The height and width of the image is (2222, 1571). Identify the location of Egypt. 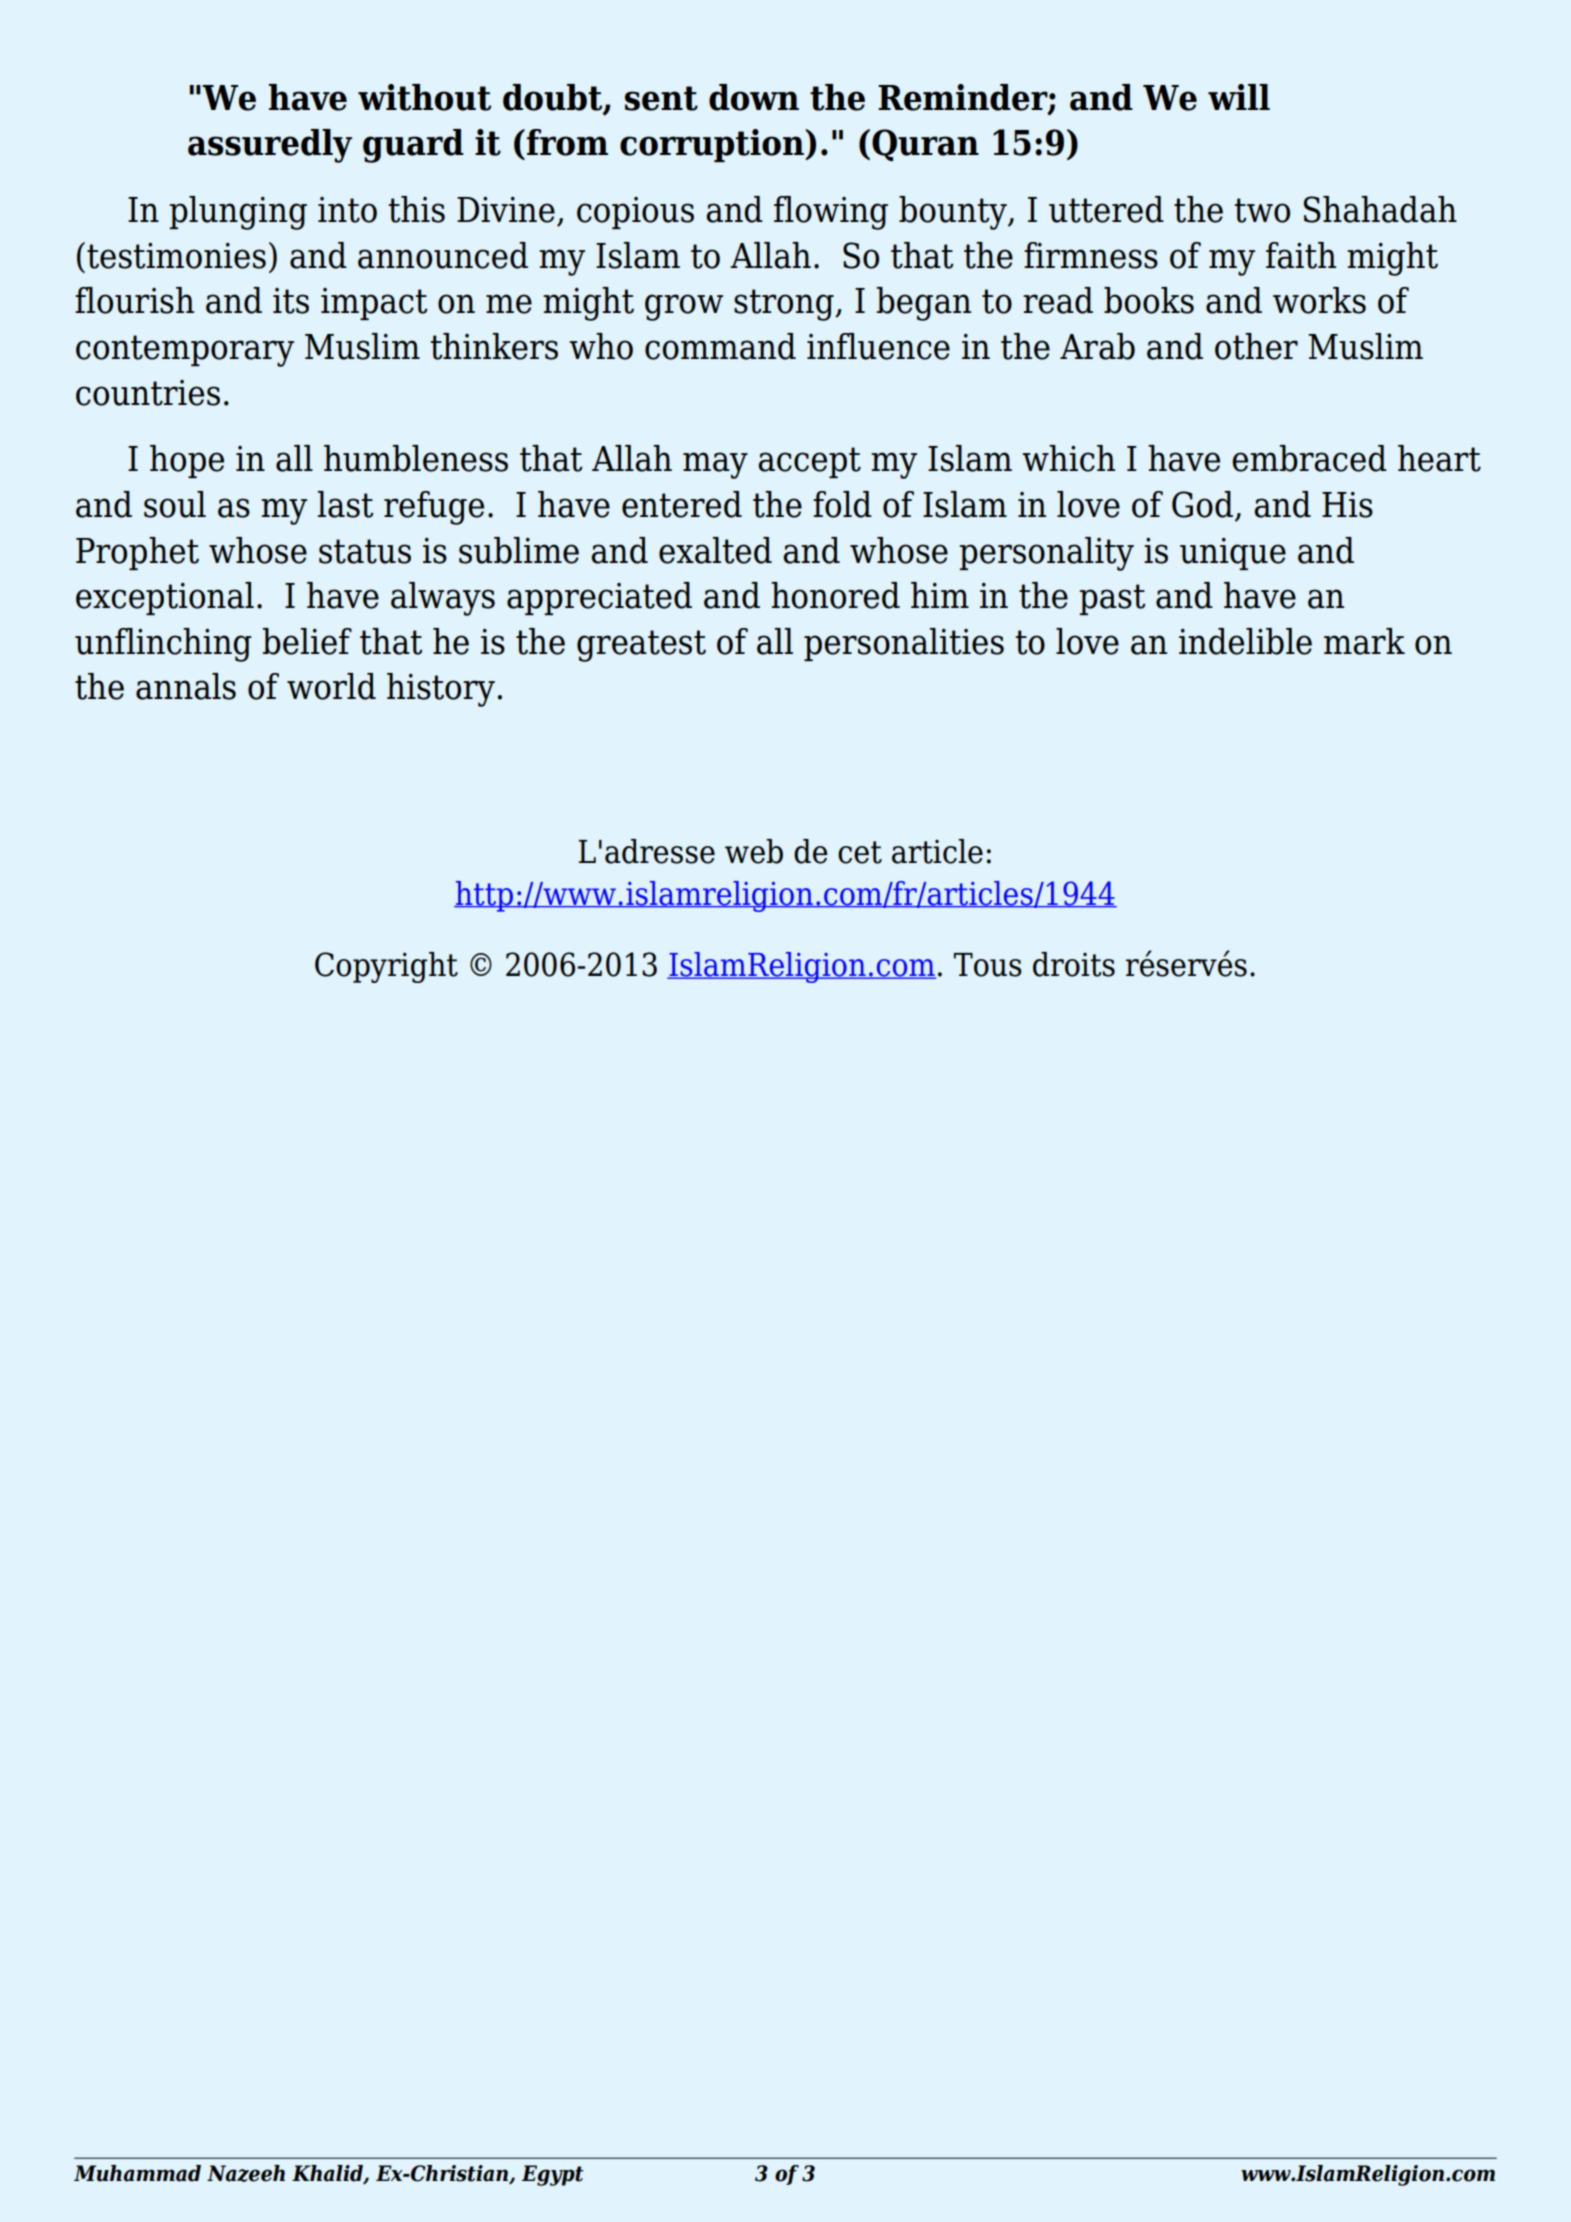
(553, 2175).
